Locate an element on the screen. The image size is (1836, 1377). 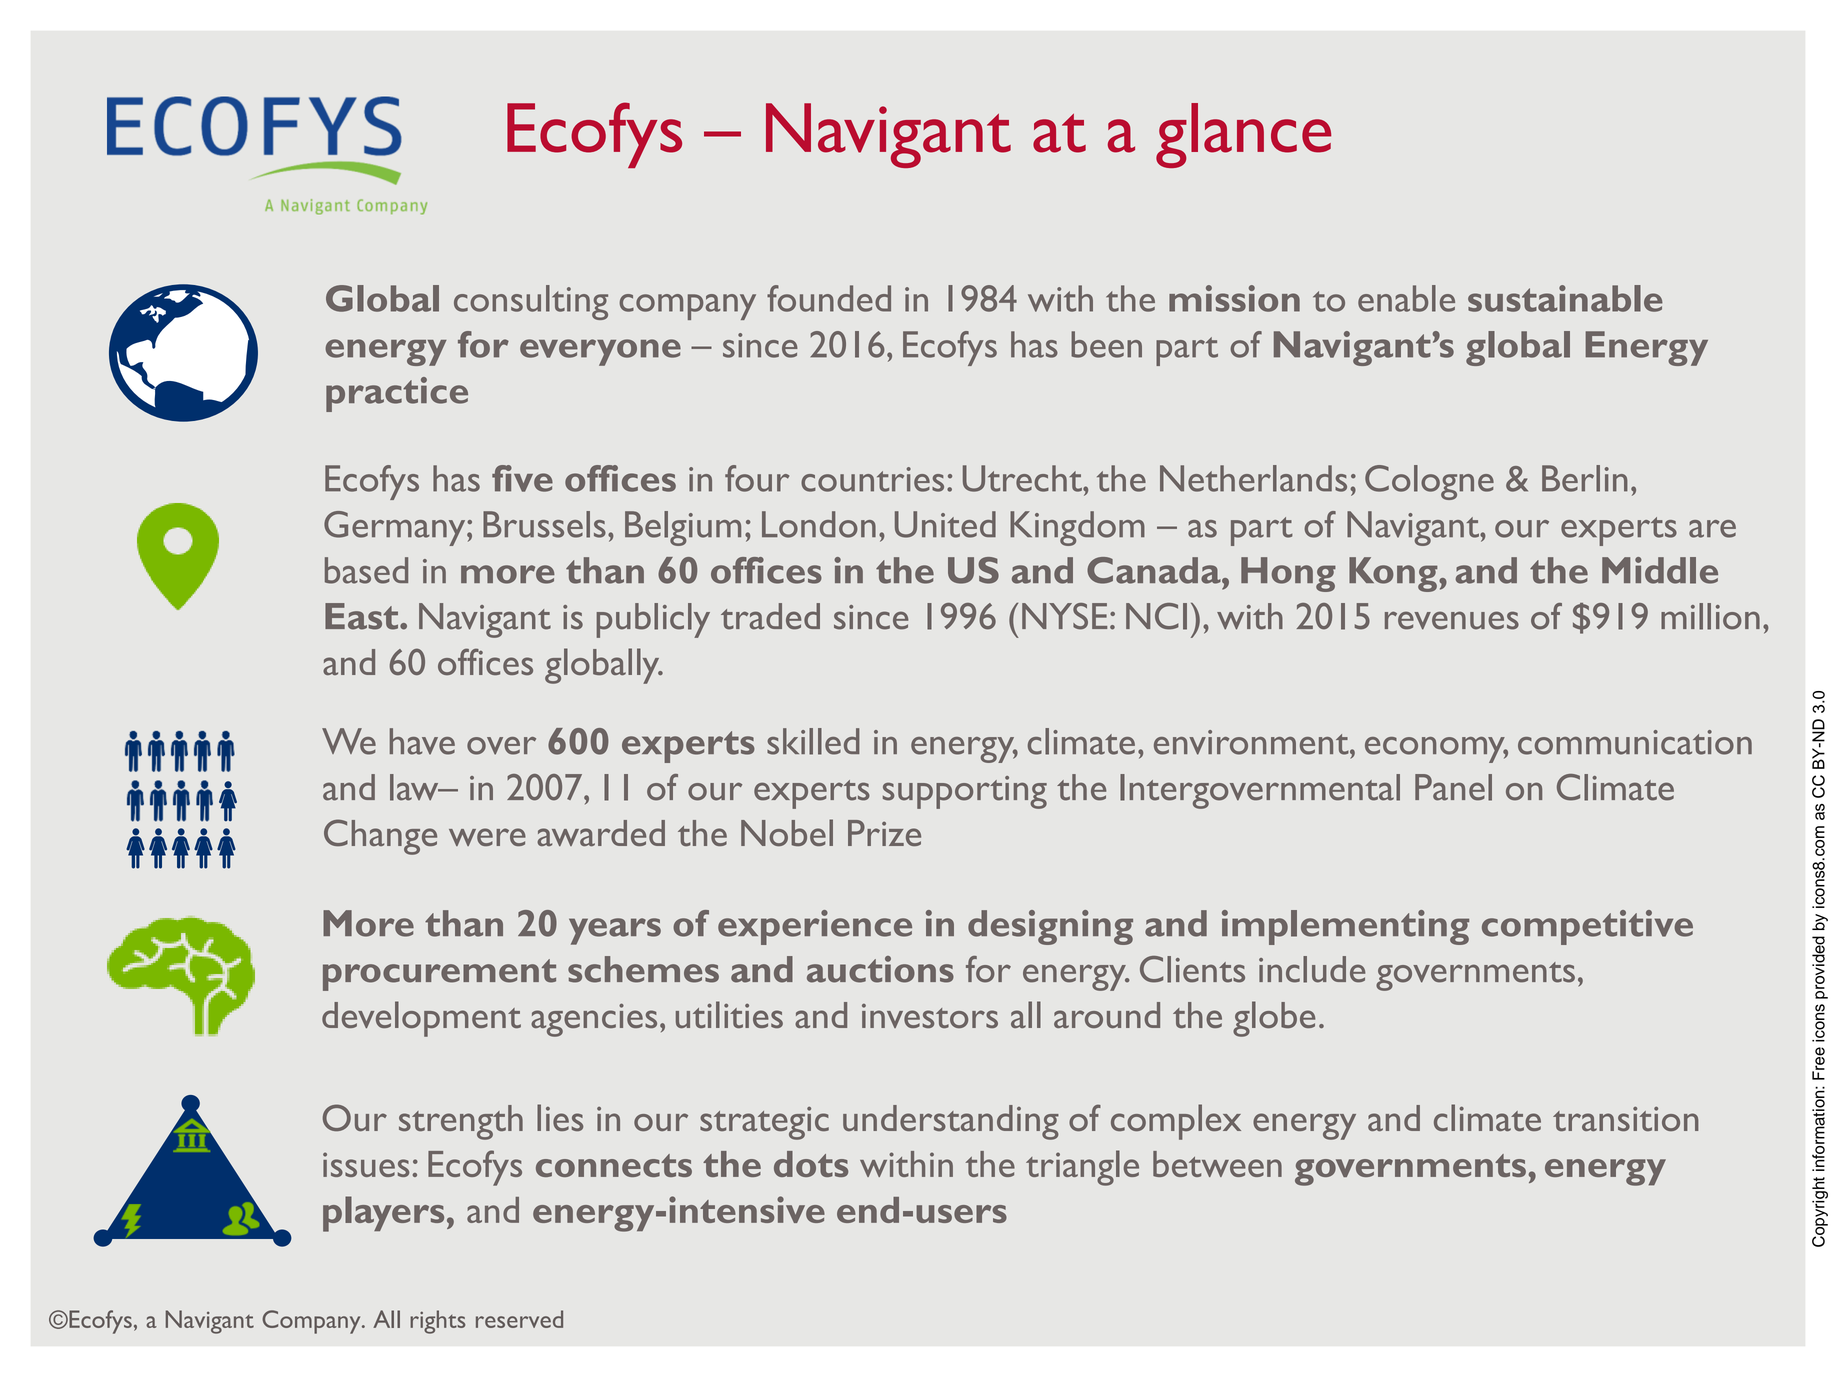
years is located at coordinates (615, 931).
